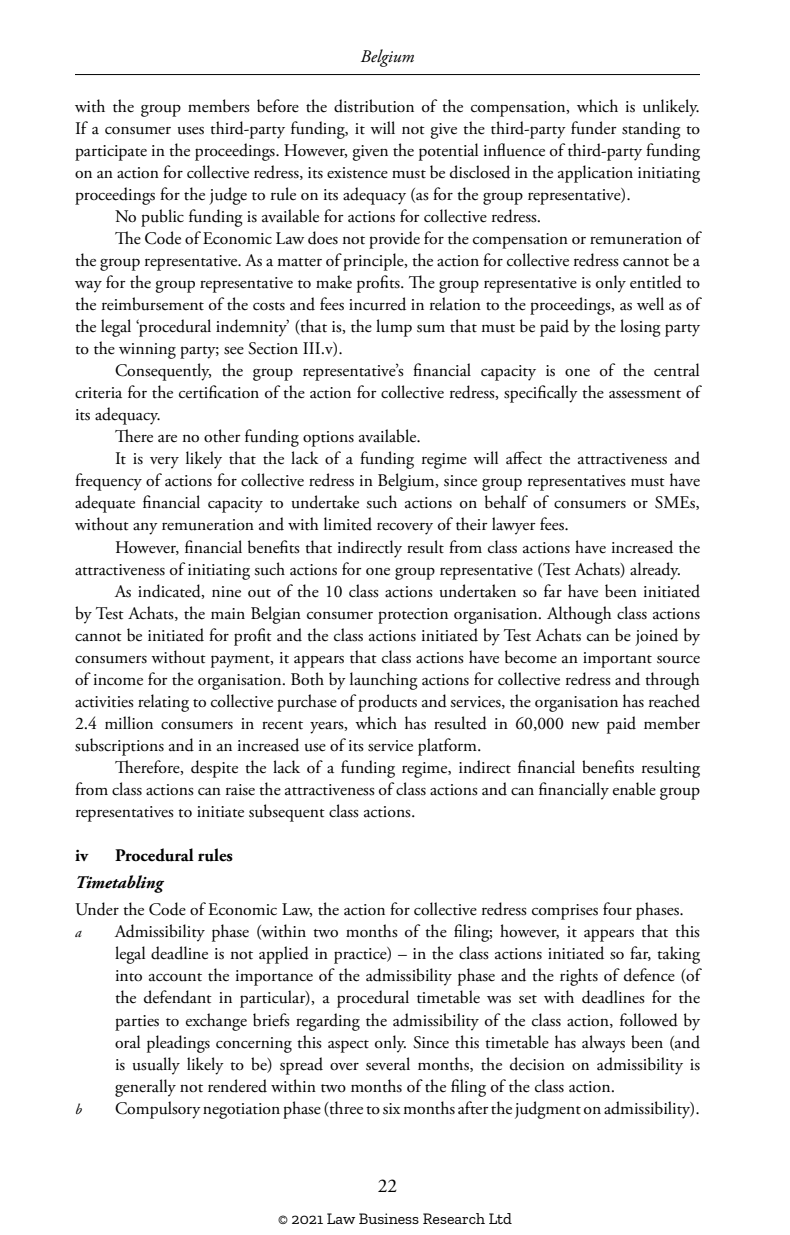 The height and width of the page is (1235, 790). I want to click on Consequently, so click(163, 372).
